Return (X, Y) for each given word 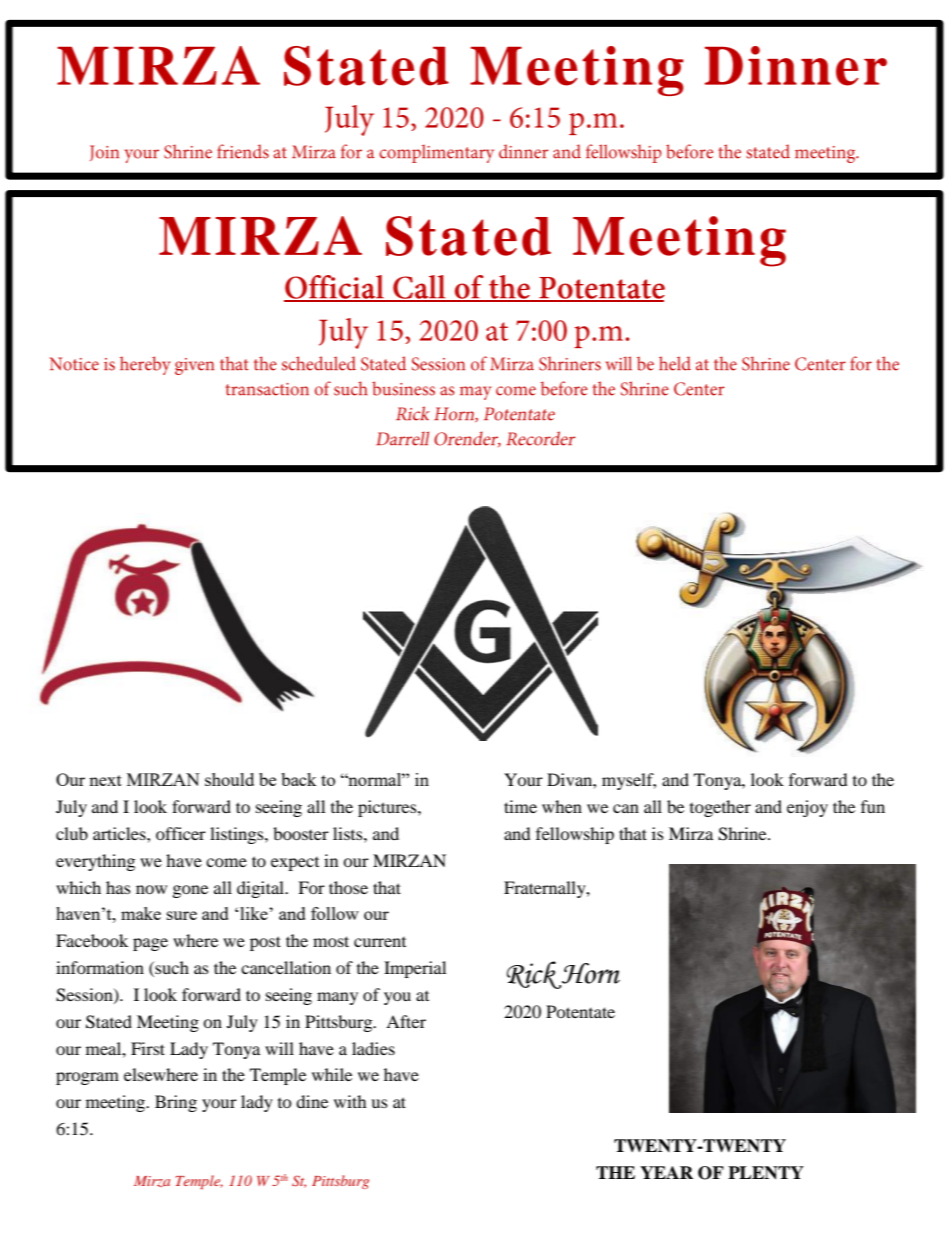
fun (873, 806)
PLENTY (766, 1173)
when (562, 806)
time (520, 806)
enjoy (807, 808)
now (151, 889)
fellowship (575, 835)
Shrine (743, 834)
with (350, 1101)
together (720, 808)
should (229, 779)
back (299, 779)
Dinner (796, 66)
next (105, 780)
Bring (176, 1103)
